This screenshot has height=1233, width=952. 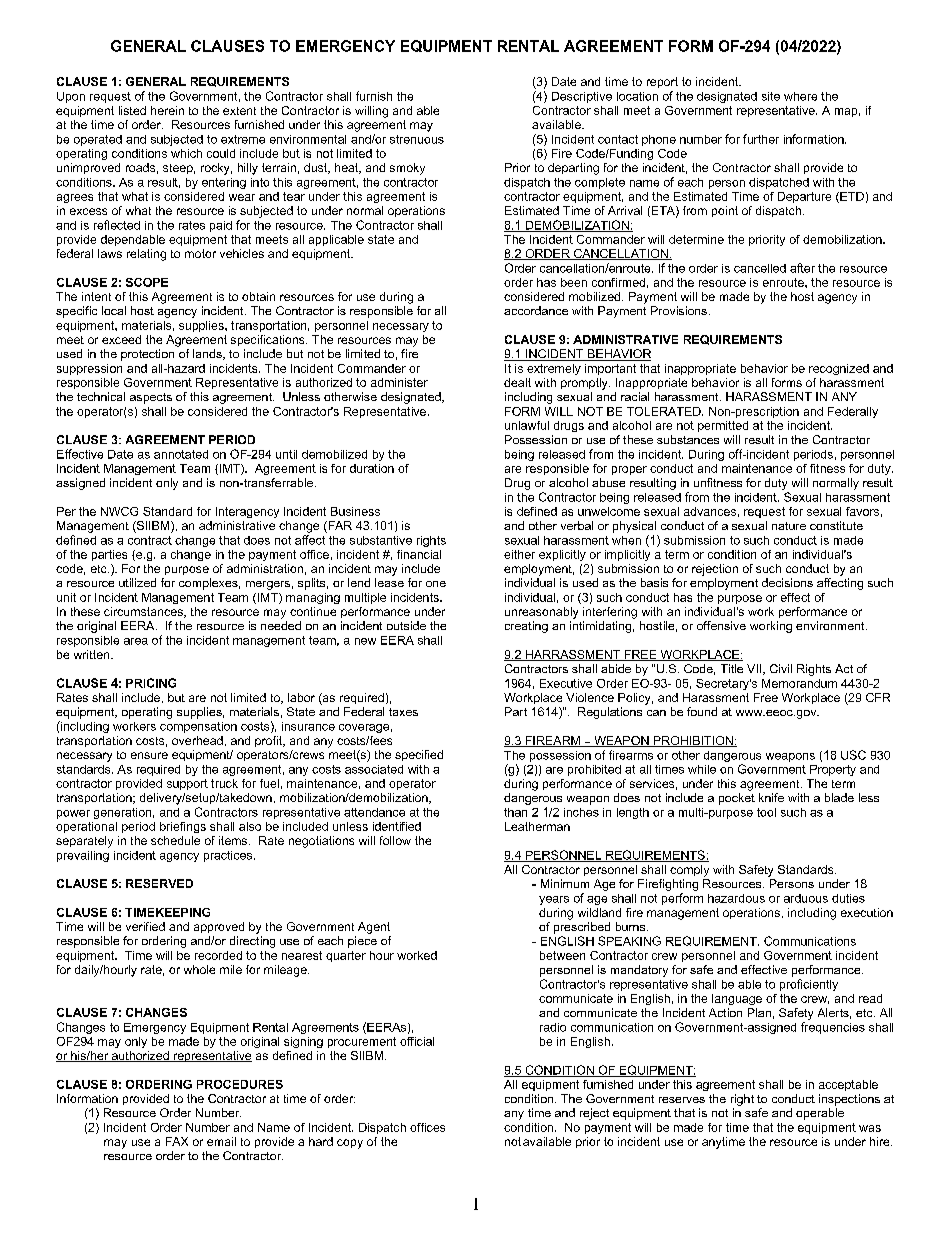 What do you see at coordinates (144, 612) in the screenshot?
I see `circumstances` at bounding box center [144, 612].
